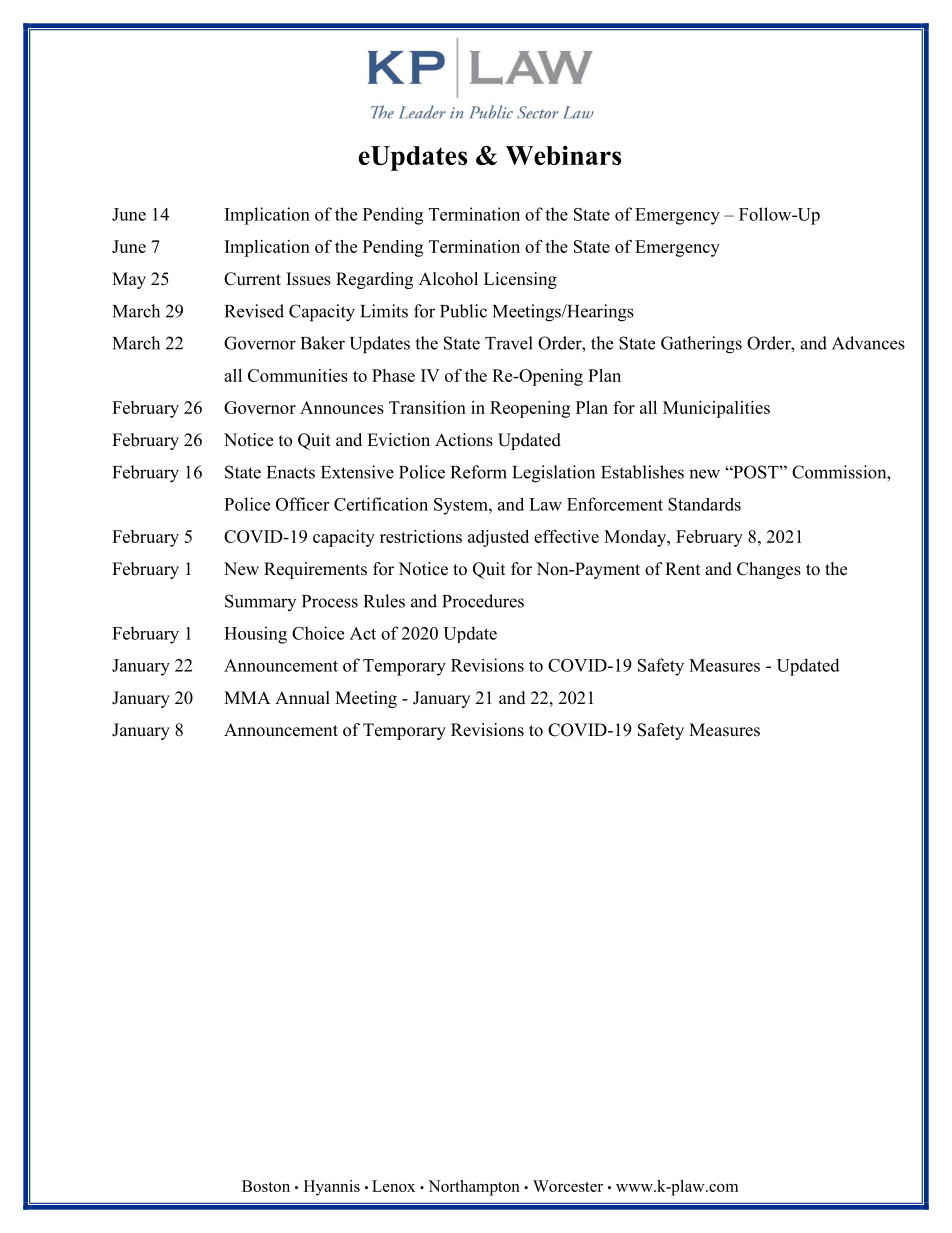  Describe the element at coordinates (291, 472) in the screenshot. I see `Enacts` at that location.
